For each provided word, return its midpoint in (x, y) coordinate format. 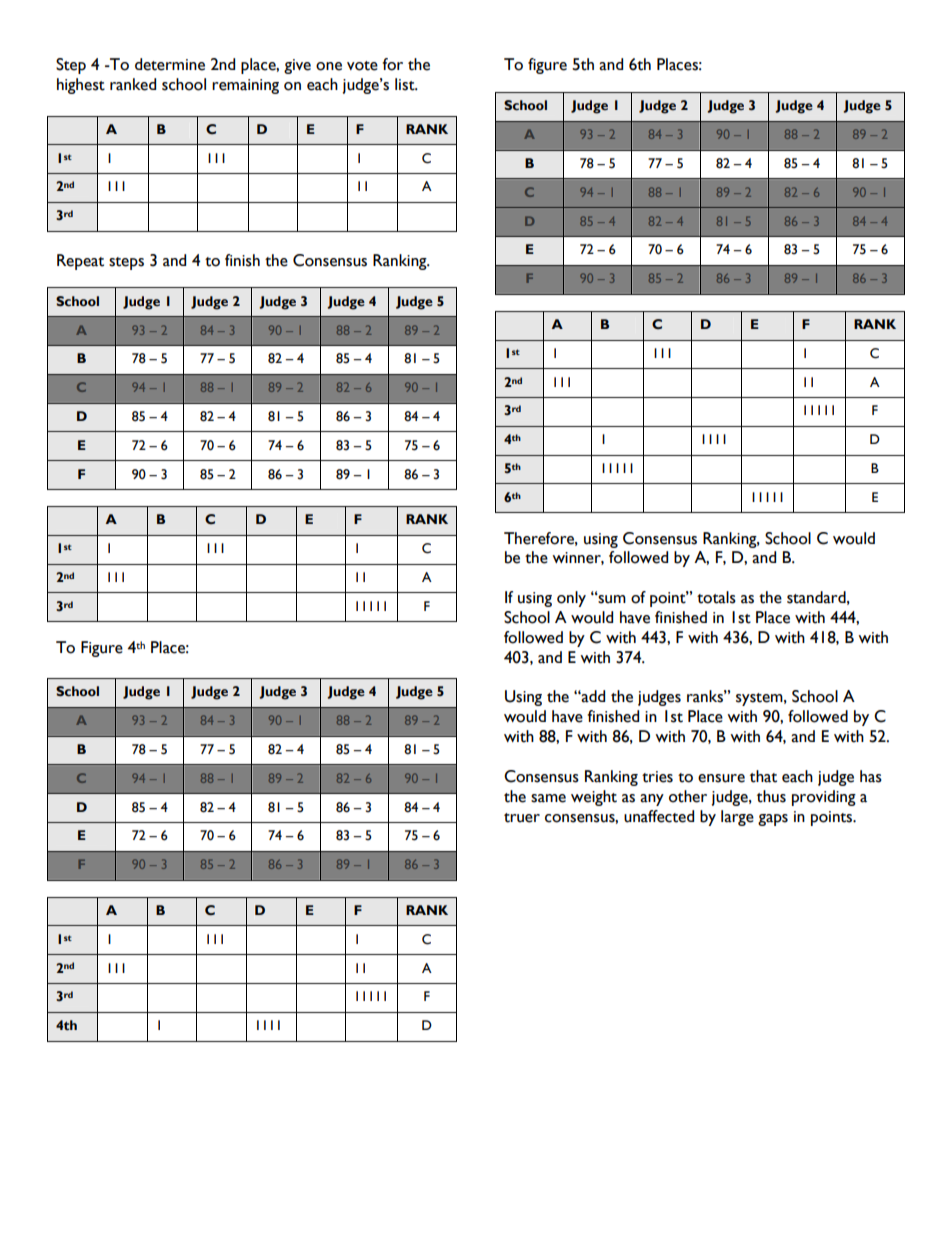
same (548, 798)
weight (594, 798)
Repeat (80, 262)
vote (362, 66)
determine (170, 64)
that (763, 776)
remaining (245, 86)
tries (657, 777)
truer (522, 818)
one (329, 66)
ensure (721, 778)
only (571, 599)
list (406, 84)
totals (716, 597)
